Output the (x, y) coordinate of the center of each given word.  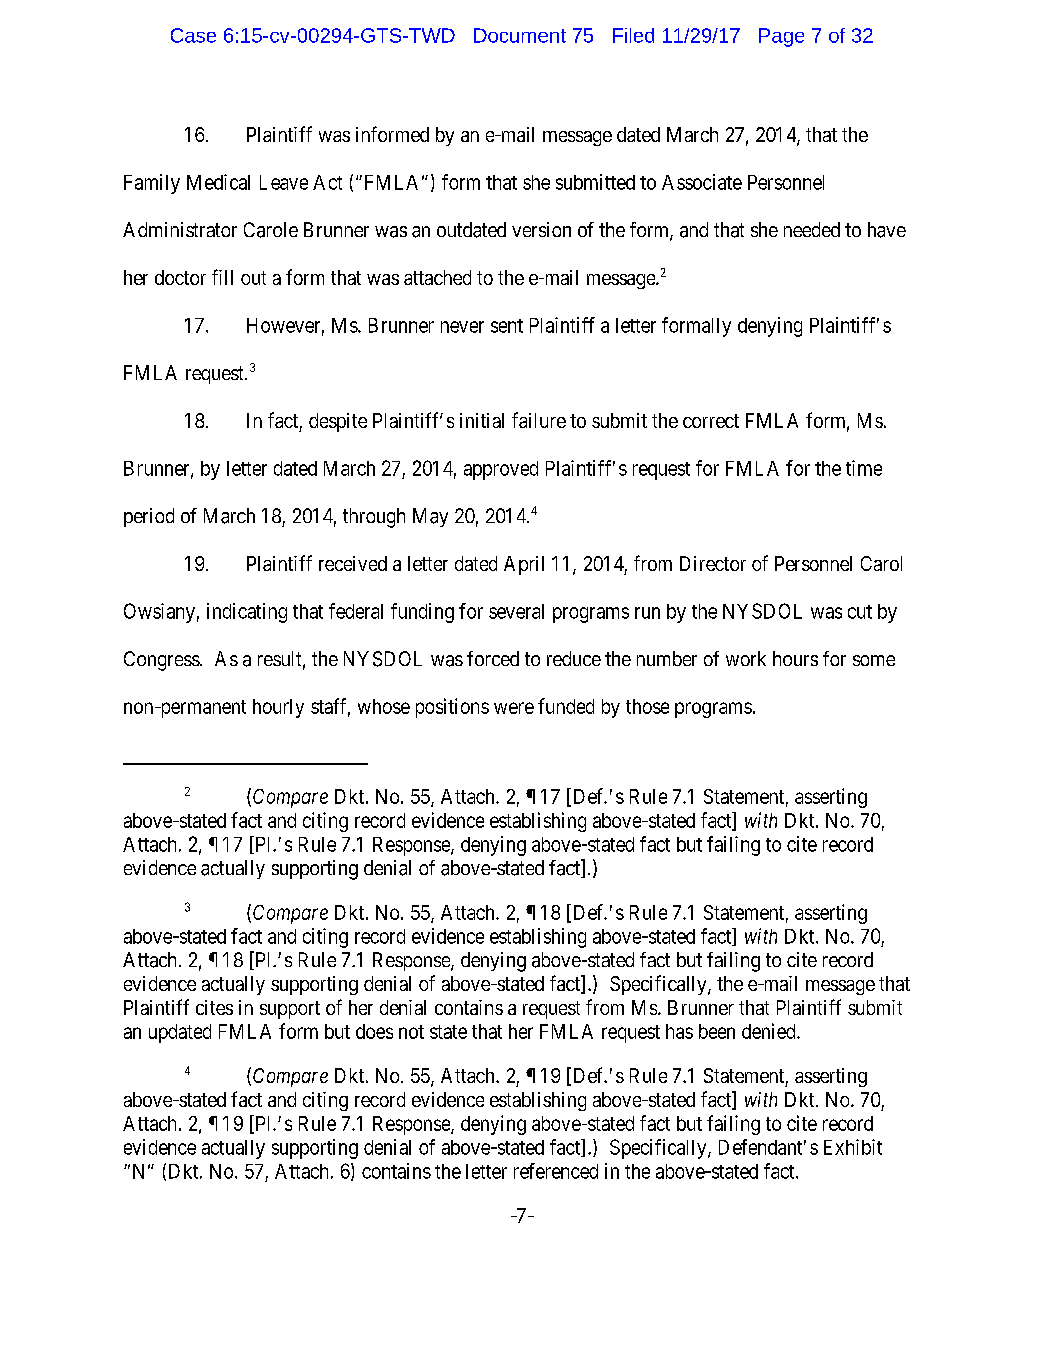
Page (781, 37)
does (374, 1031)
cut (860, 612)
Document (520, 35)
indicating (247, 613)
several (516, 611)
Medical (218, 182)
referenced (556, 1171)
